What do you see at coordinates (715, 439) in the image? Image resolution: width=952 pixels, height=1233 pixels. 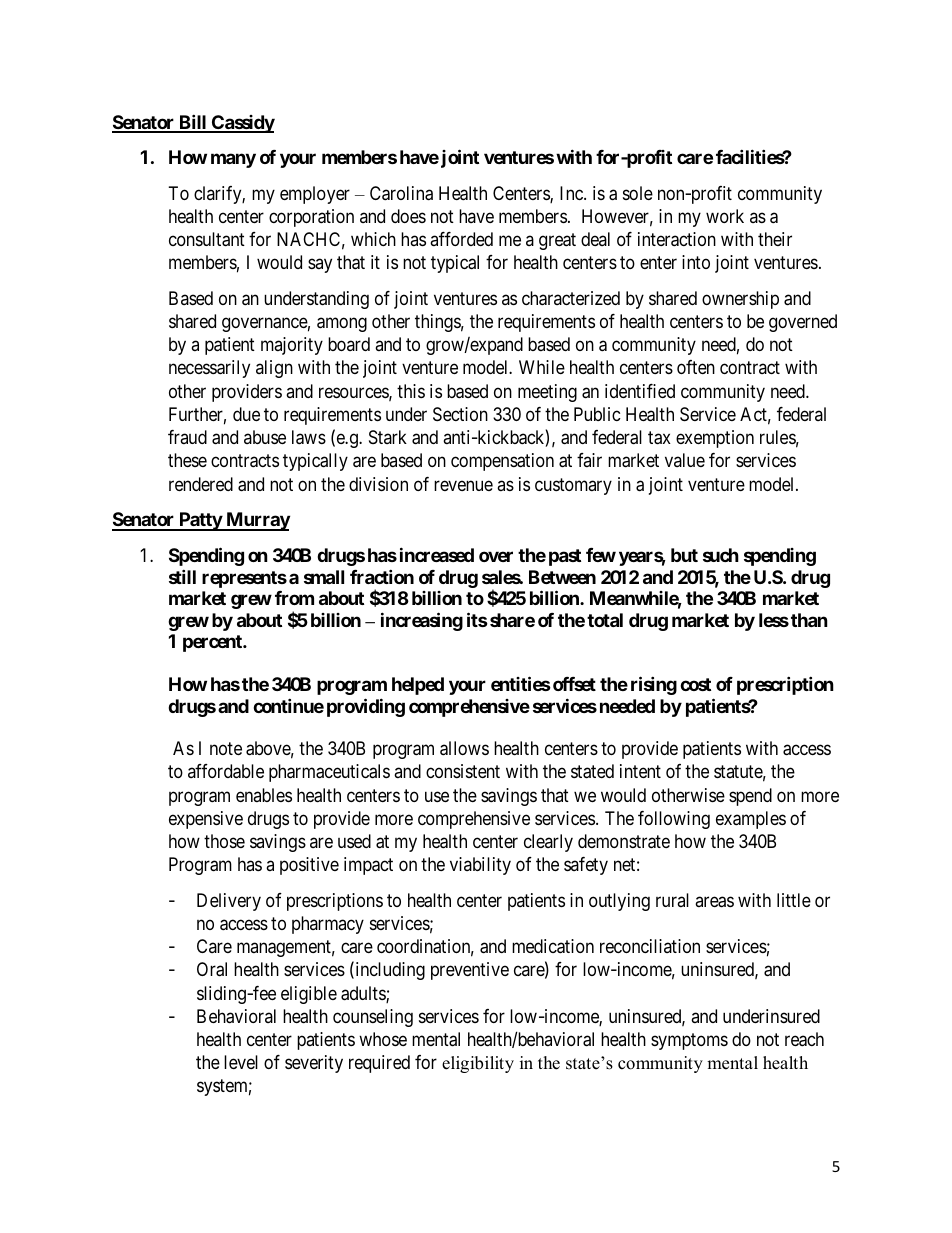 I see `exemption` at bounding box center [715, 439].
